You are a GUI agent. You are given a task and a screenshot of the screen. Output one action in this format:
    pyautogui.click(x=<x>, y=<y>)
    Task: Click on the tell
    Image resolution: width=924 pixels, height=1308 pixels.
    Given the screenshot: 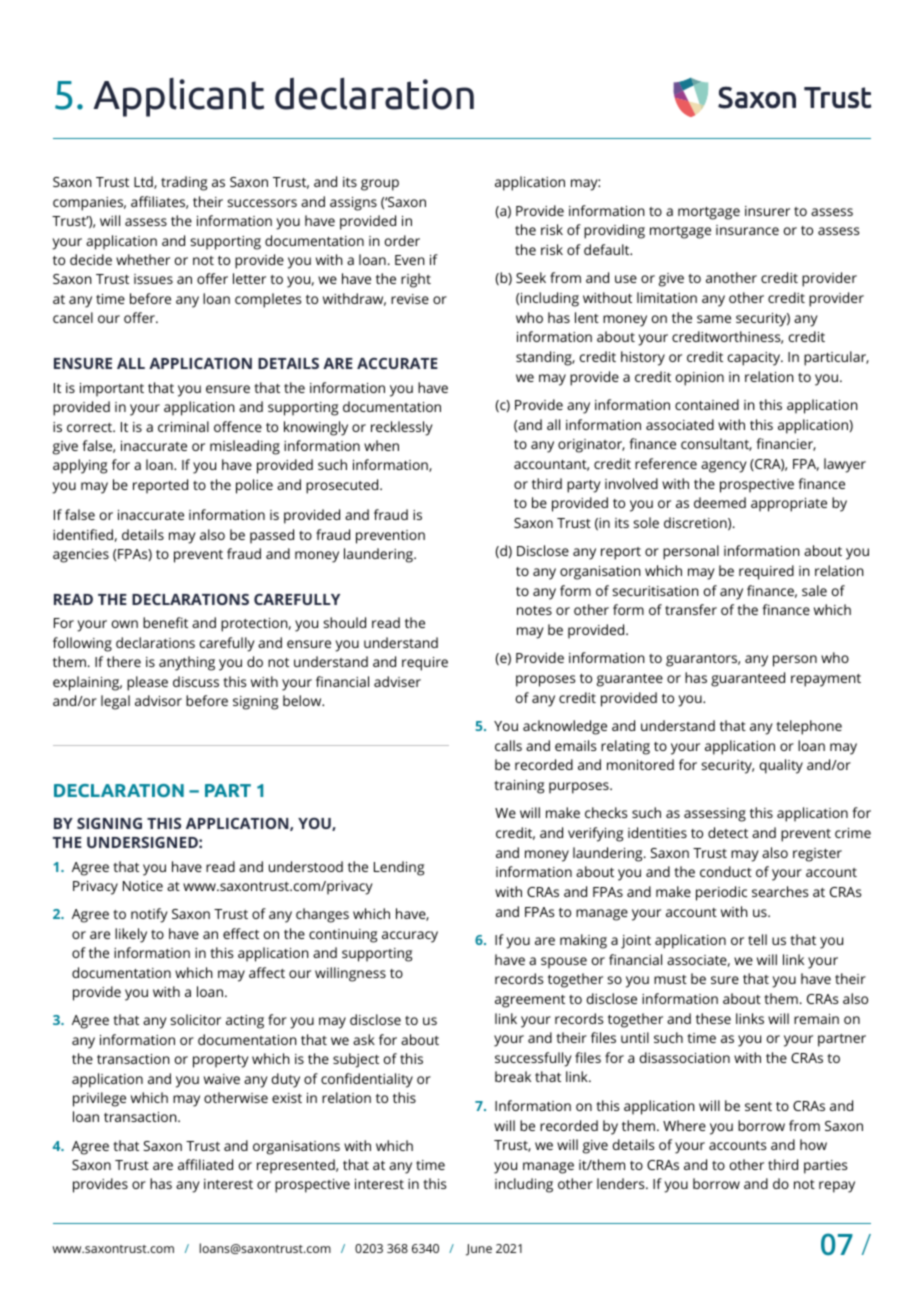 What is the action you would take?
    pyautogui.click(x=757, y=939)
